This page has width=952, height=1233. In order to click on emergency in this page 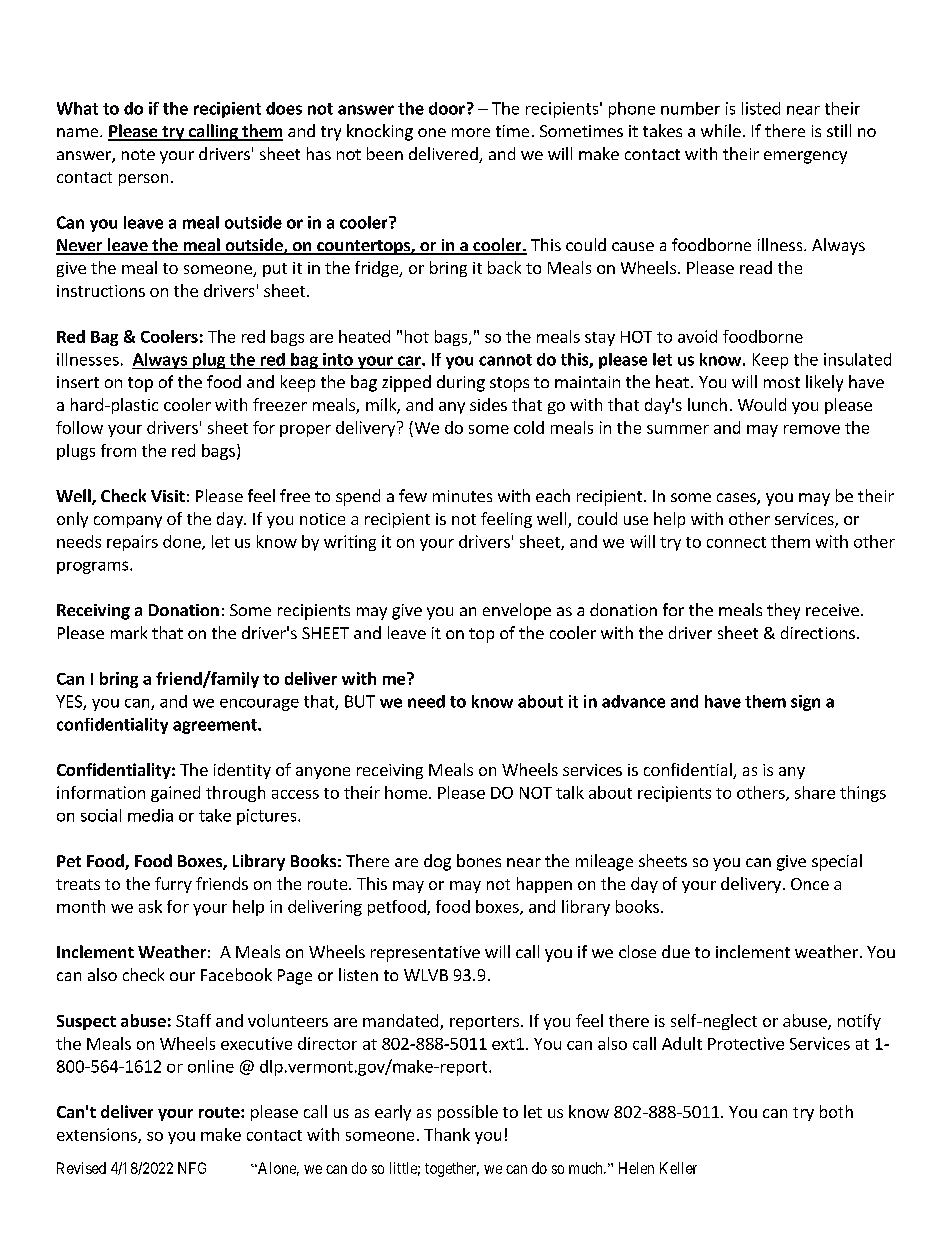, I will do `click(805, 157)`.
